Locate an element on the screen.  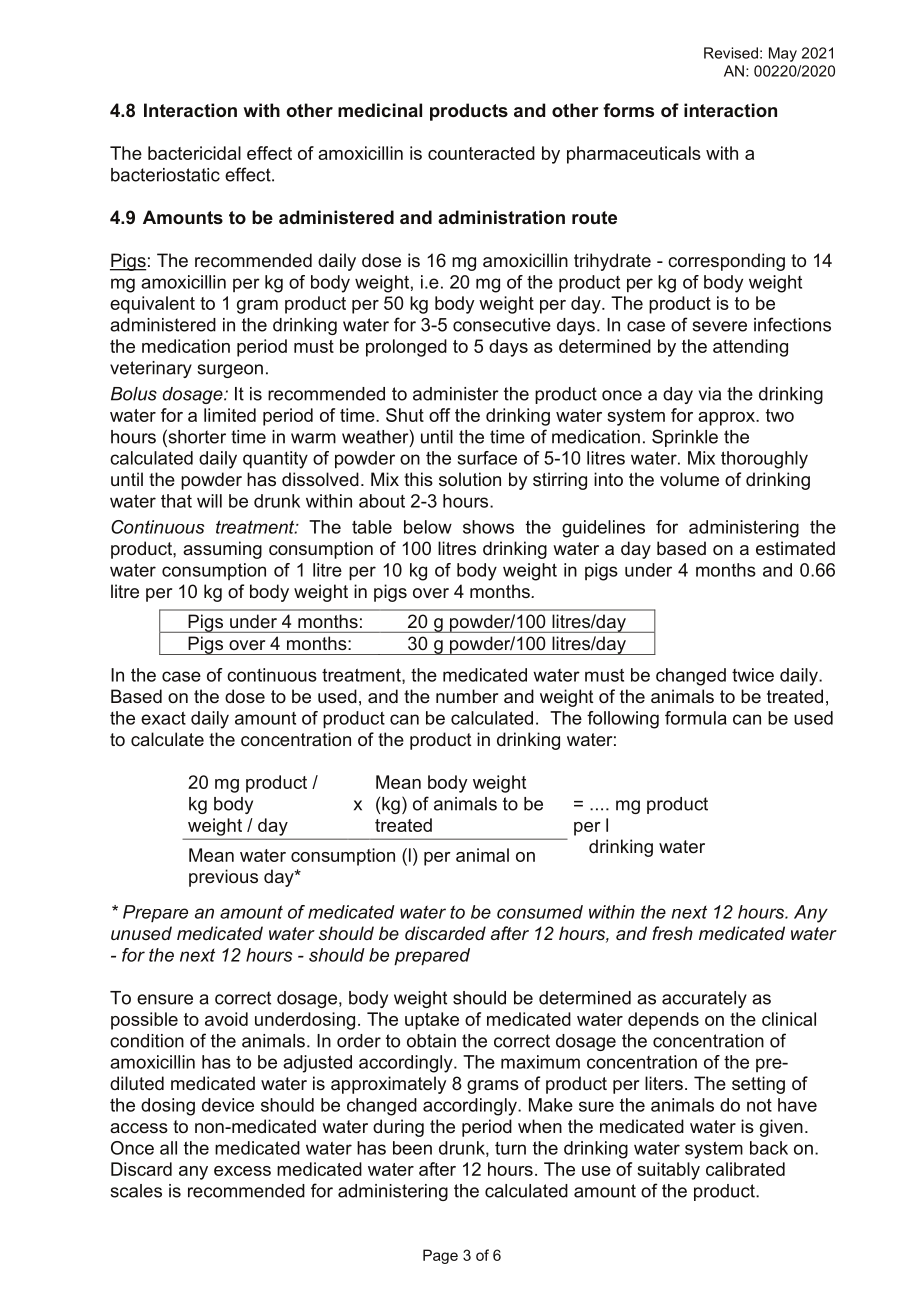
fresh is located at coordinates (672, 933).
